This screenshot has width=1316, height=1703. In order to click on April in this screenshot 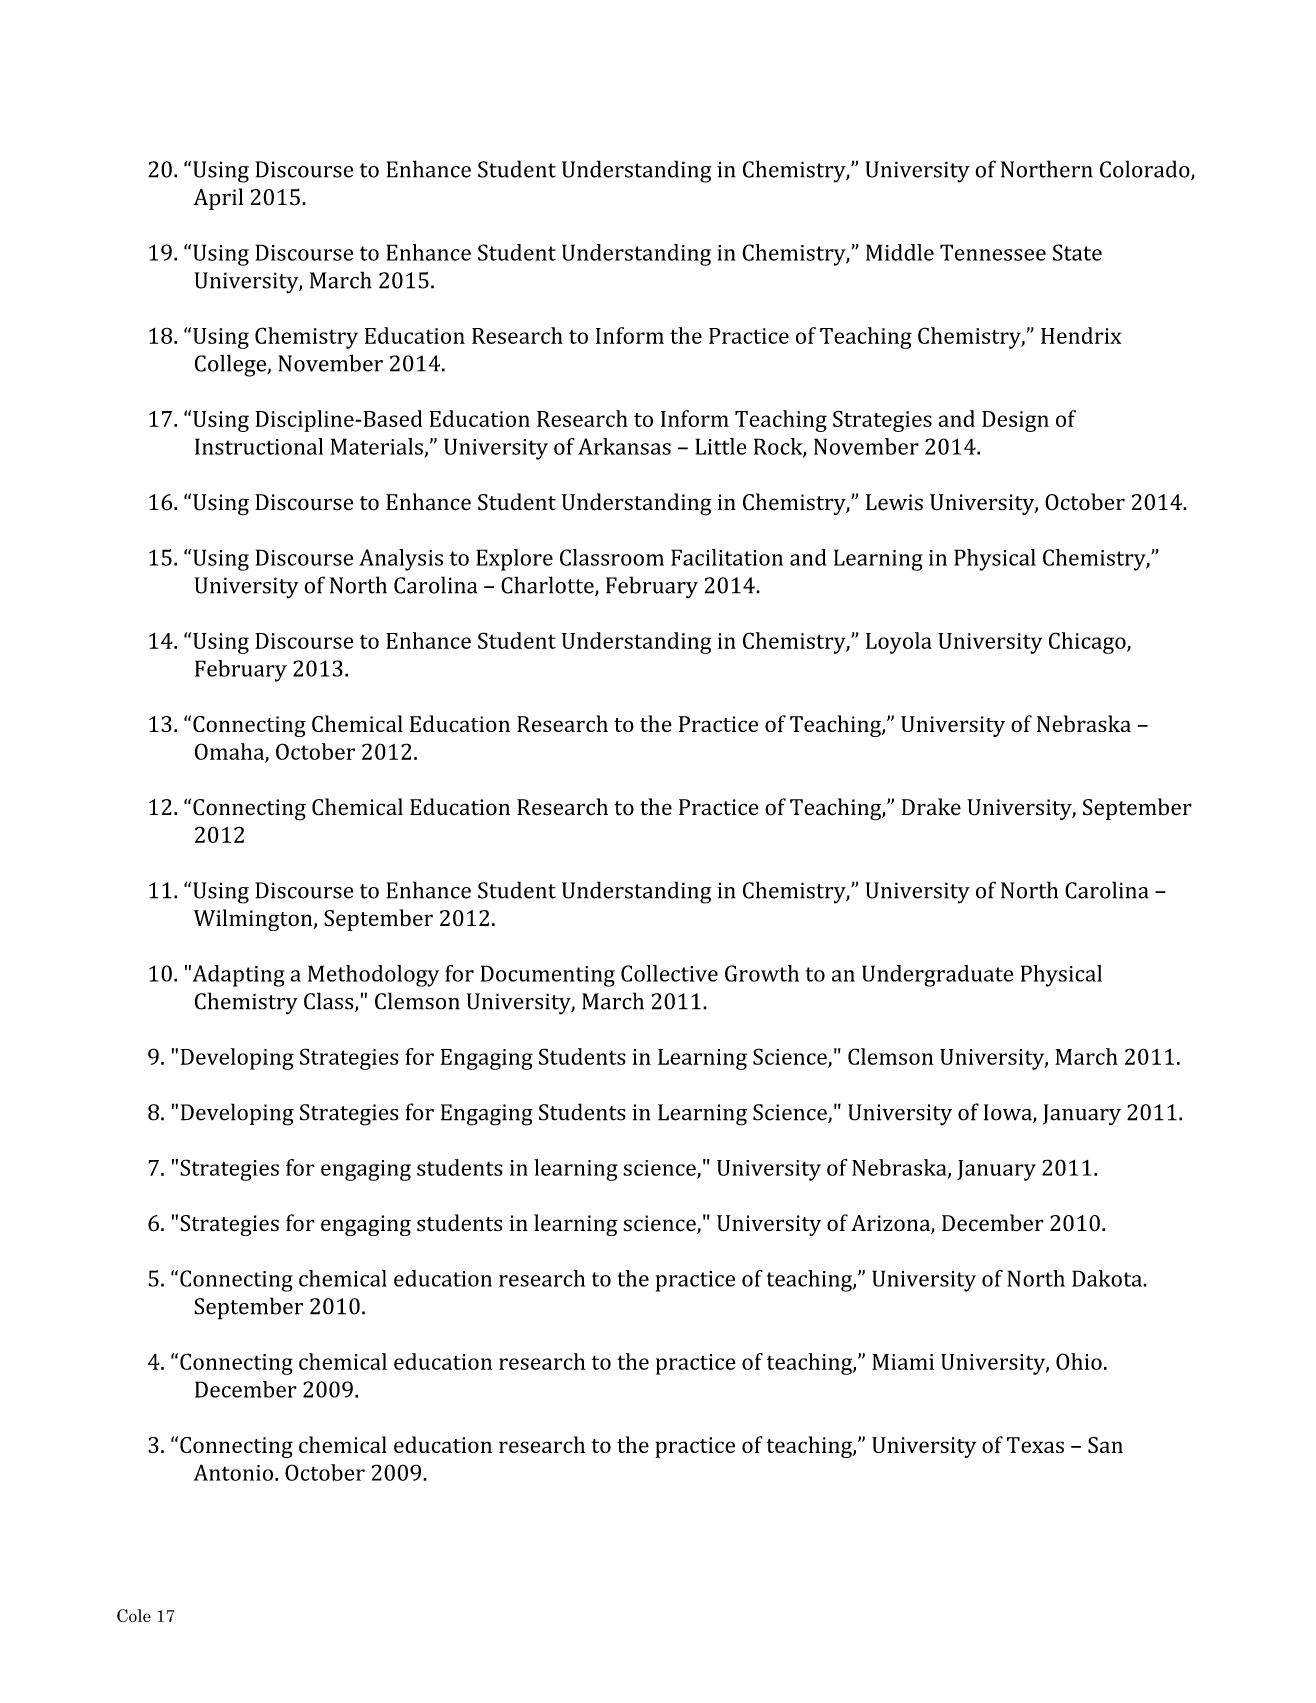, I will do `click(218, 199)`.
